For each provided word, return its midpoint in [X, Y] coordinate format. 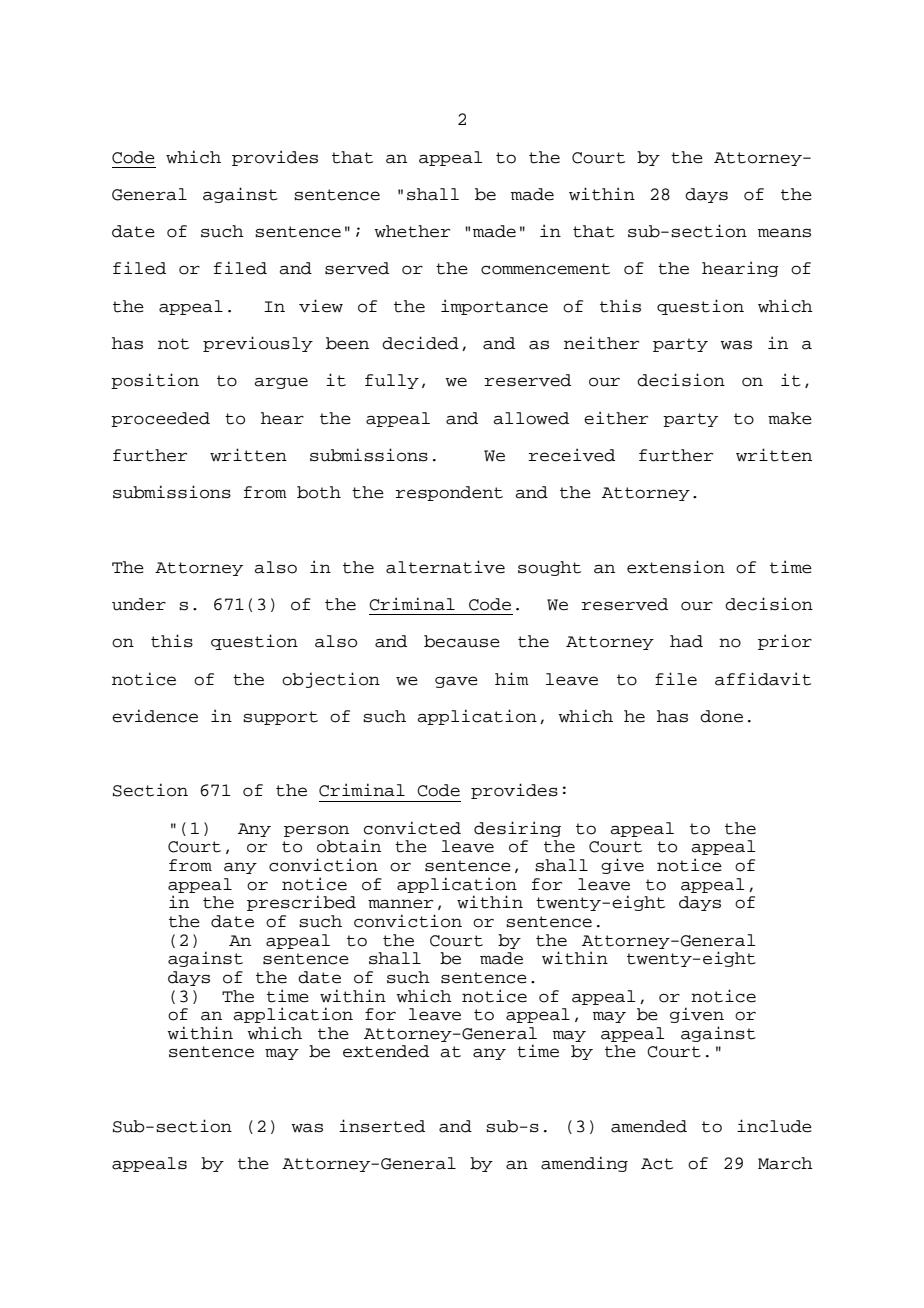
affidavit [763, 679]
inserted [382, 1126]
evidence [155, 716]
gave [456, 682]
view [321, 306]
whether [412, 231]
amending [584, 1164]
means [784, 233]
